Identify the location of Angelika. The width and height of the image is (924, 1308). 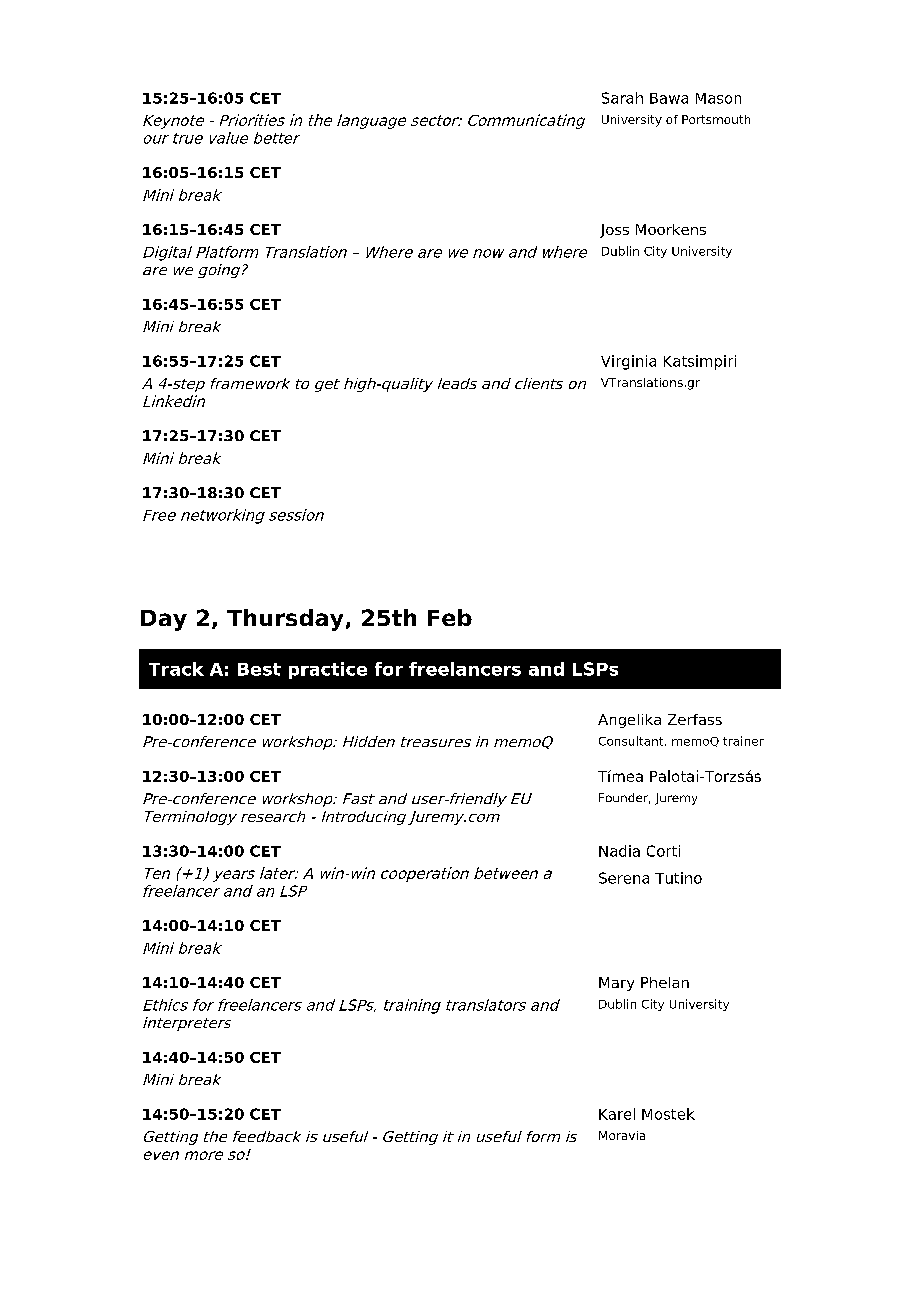
(629, 721).
